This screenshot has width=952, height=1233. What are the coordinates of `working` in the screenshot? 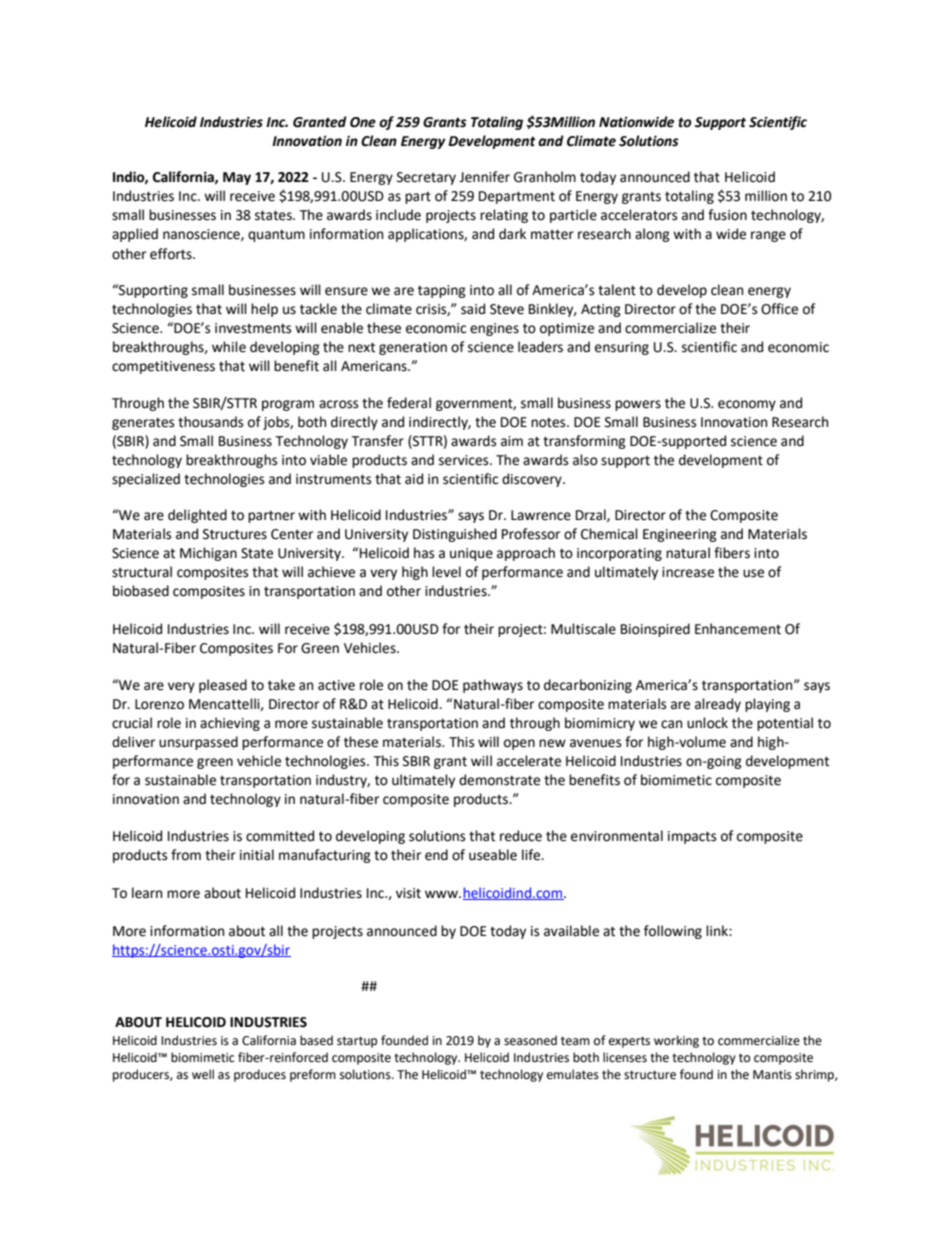 It's located at (676, 1041).
